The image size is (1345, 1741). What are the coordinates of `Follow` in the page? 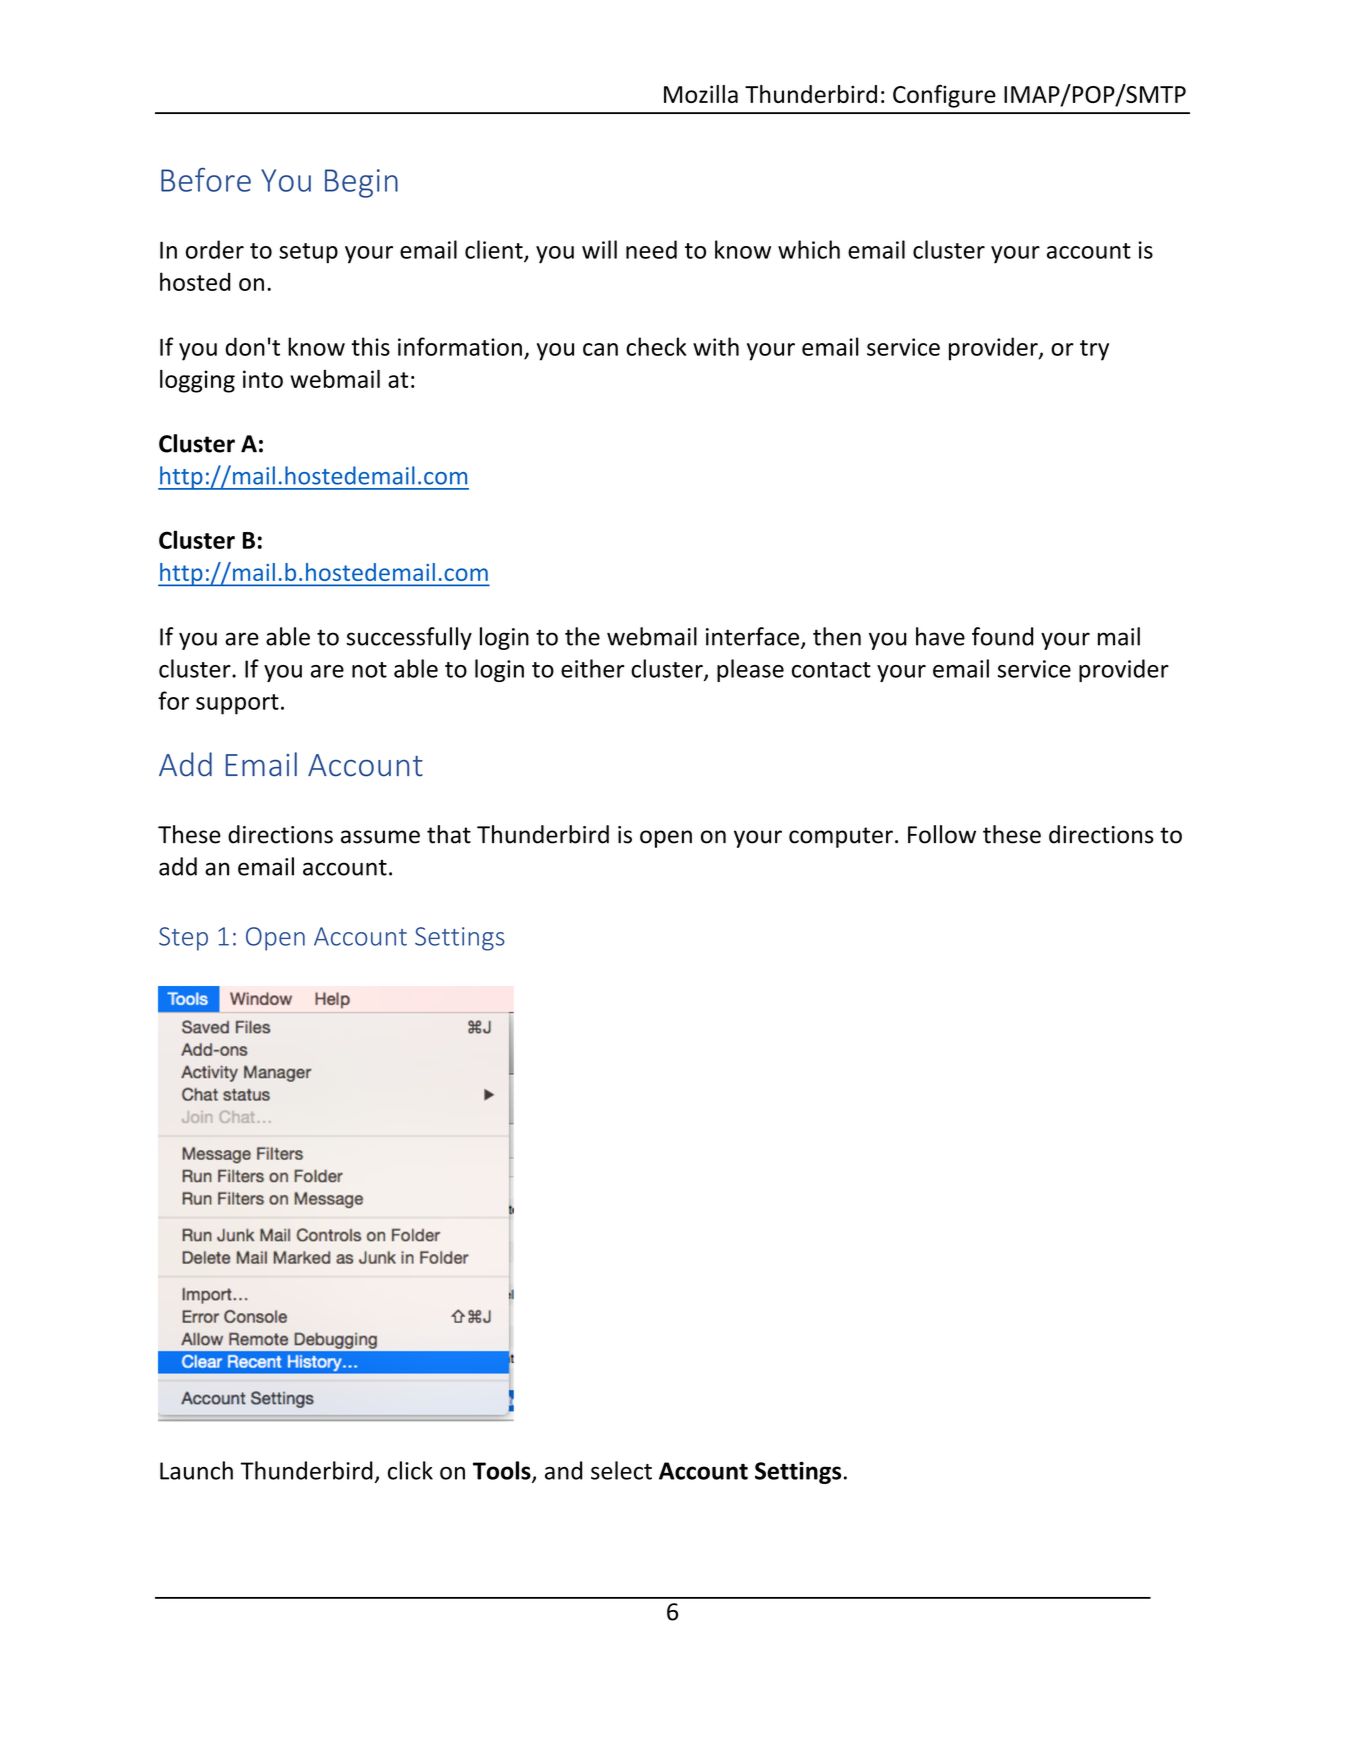 It's located at (942, 834).
